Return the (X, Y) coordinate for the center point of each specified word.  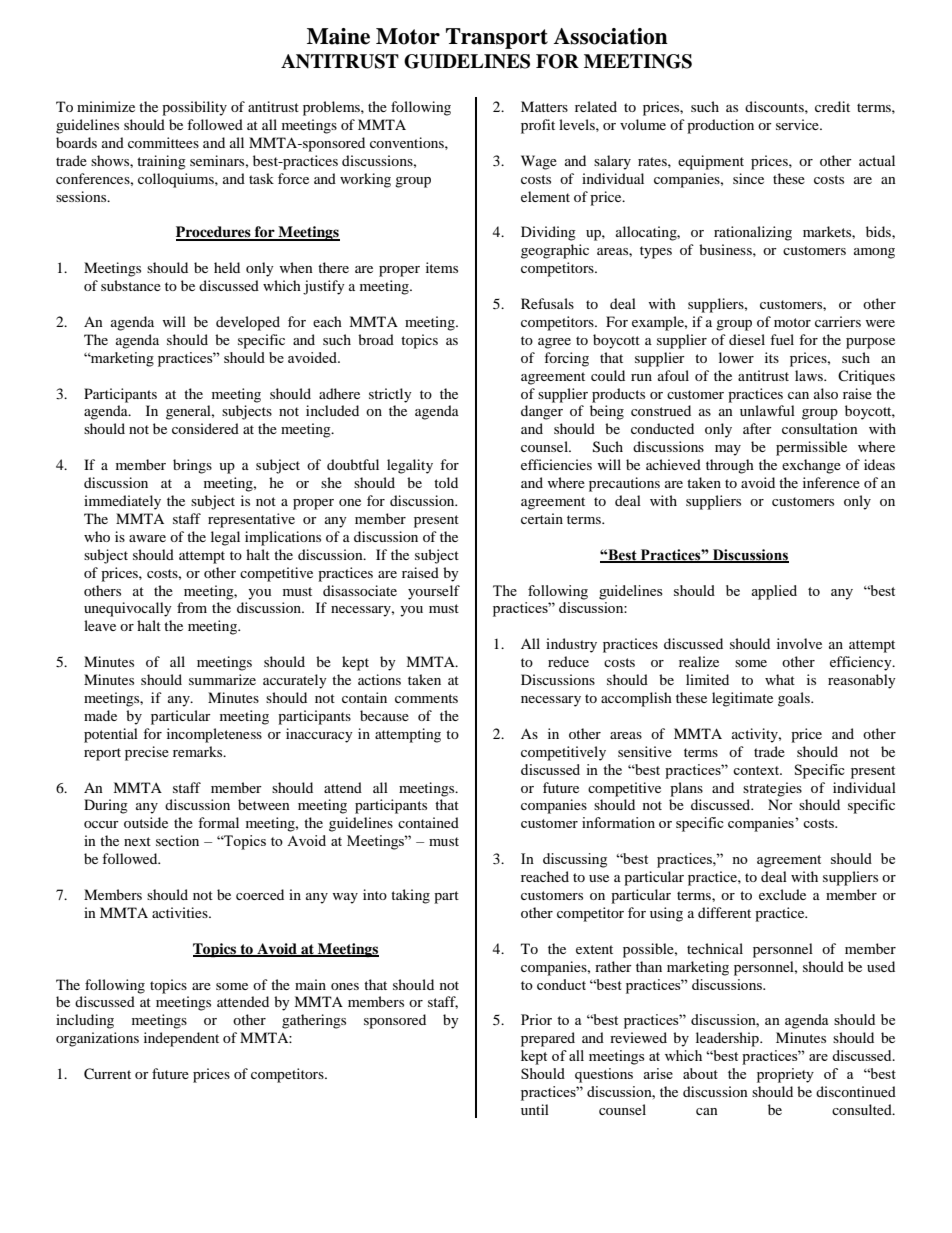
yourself (434, 592)
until (535, 1109)
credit (832, 106)
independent (181, 1039)
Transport (497, 38)
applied (774, 592)
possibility (194, 108)
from (192, 607)
